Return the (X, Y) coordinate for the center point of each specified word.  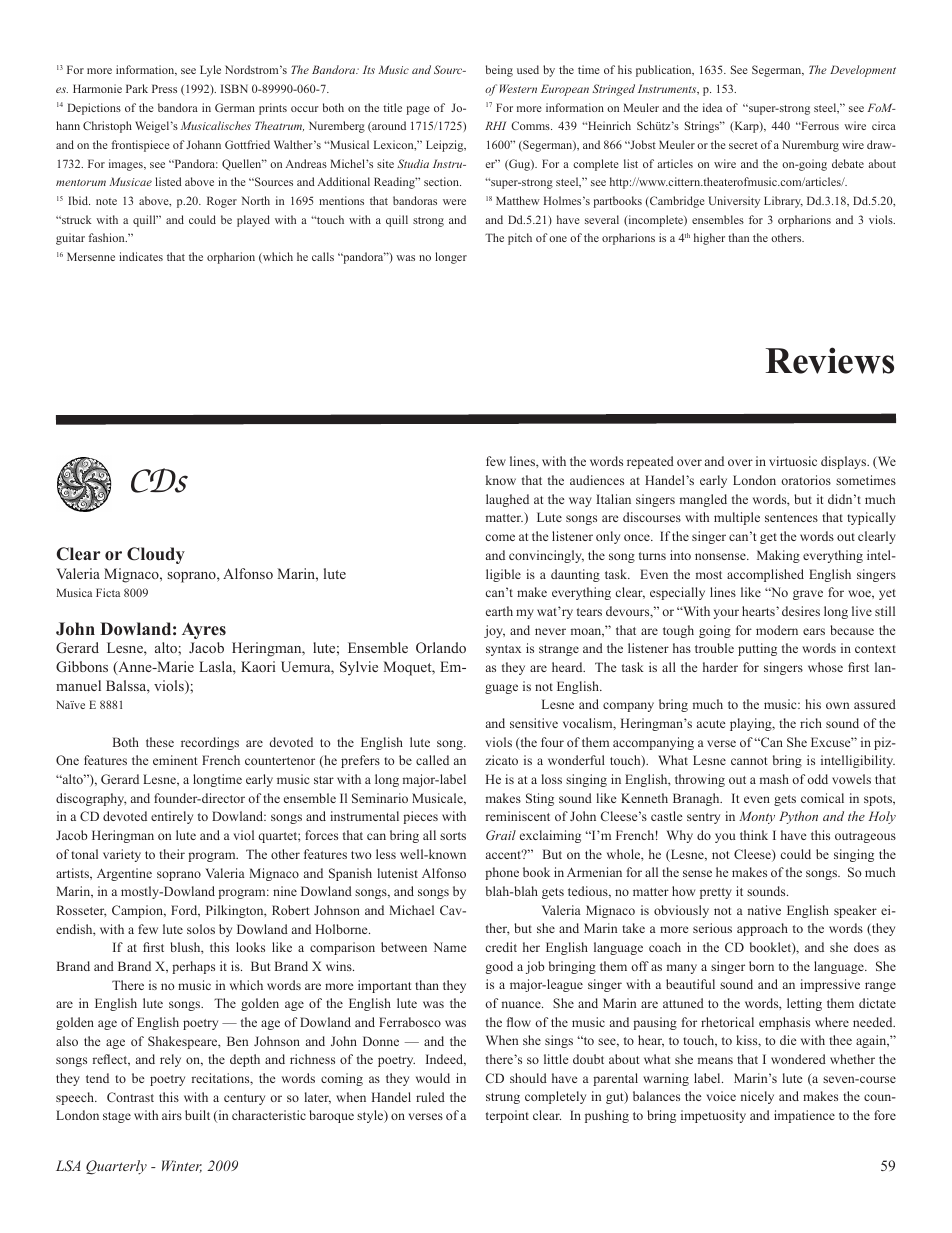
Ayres (204, 630)
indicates (141, 256)
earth (499, 611)
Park (137, 88)
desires (801, 611)
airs (172, 1115)
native (764, 910)
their (172, 854)
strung (503, 1098)
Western (518, 88)
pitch (520, 239)
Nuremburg (810, 146)
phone (502, 873)
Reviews (830, 360)
